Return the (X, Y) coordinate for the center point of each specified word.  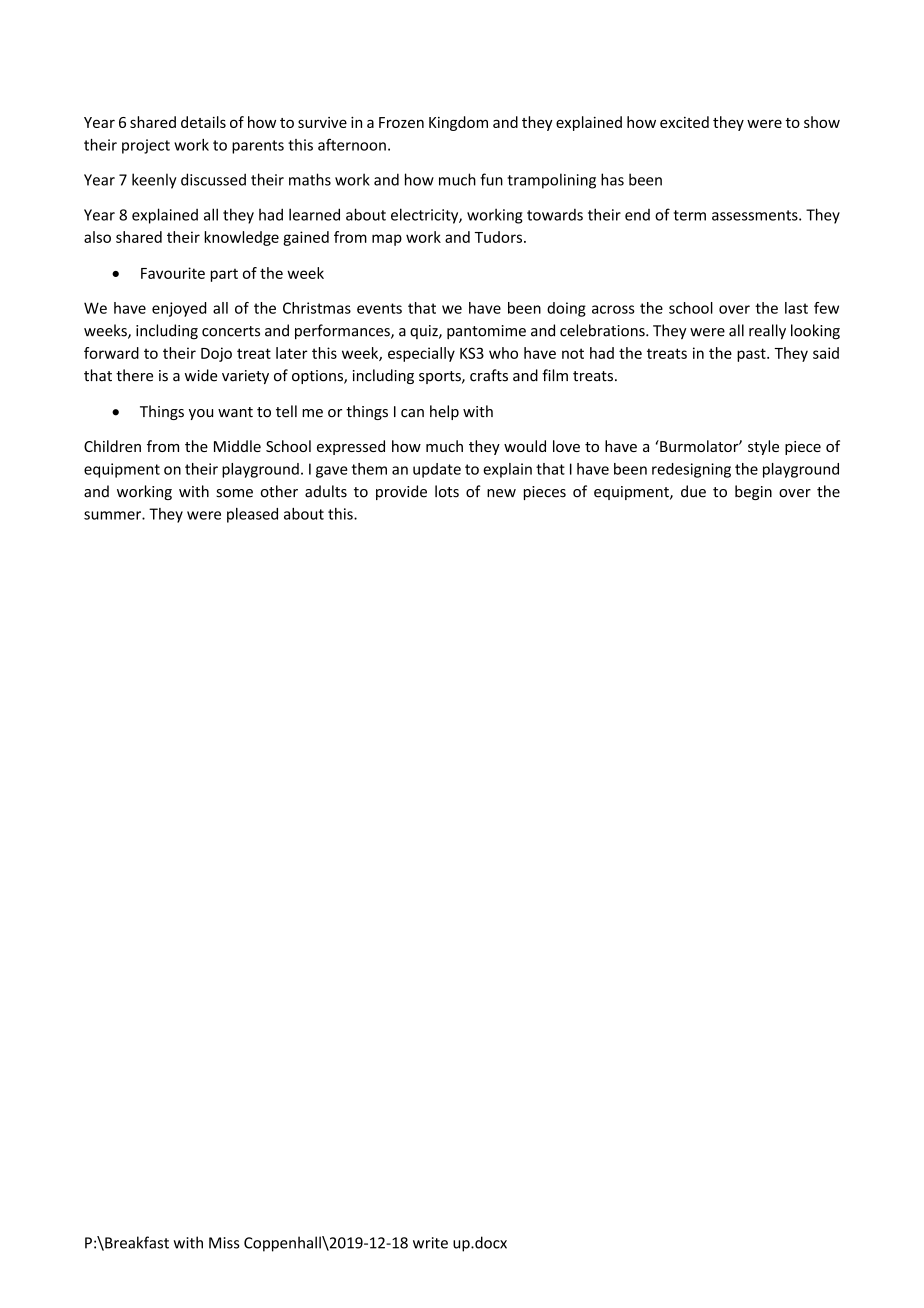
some (234, 493)
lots (447, 491)
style (763, 447)
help (444, 412)
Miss (224, 1243)
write (430, 1243)
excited (684, 122)
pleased (252, 515)
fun (492, 179)
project (146, 146)
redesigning (691, 470)
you (201, 414)
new (501, 493)
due (693, 491)
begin (753, 492)
